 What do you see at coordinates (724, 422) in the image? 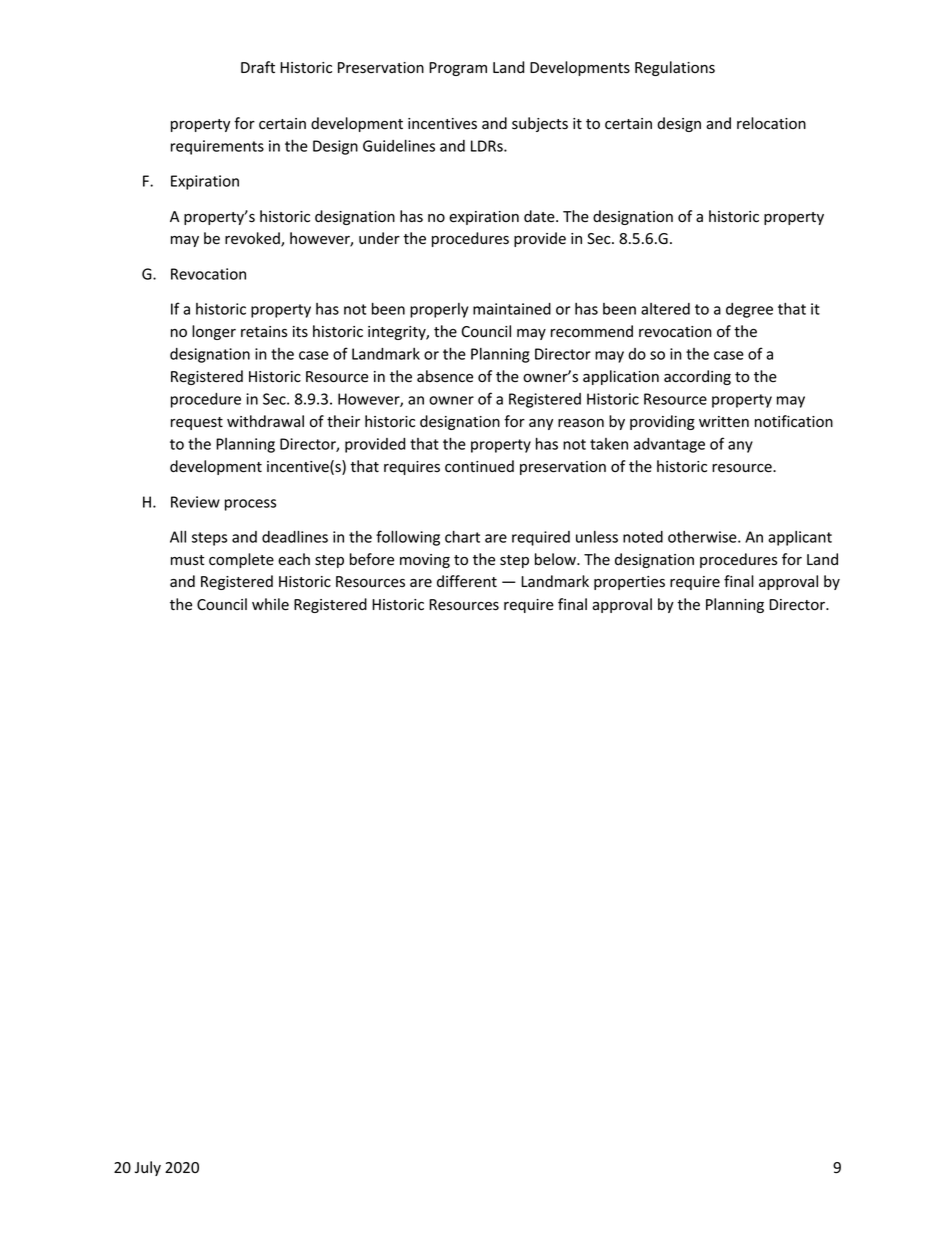
I see `written` at bounding box center [724, 422].
